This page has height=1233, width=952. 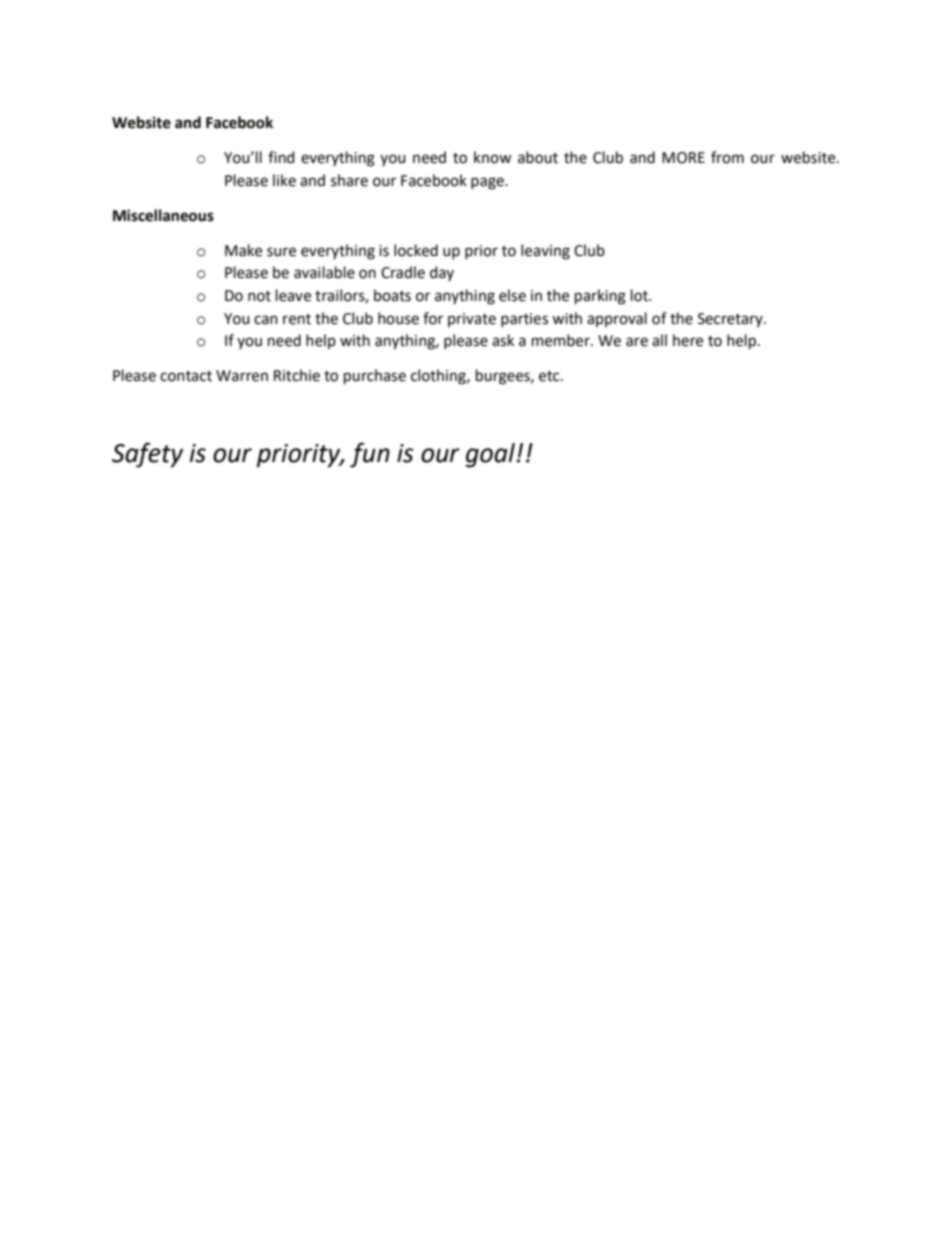 I want to click on Make, so click(x=243, y=250).
